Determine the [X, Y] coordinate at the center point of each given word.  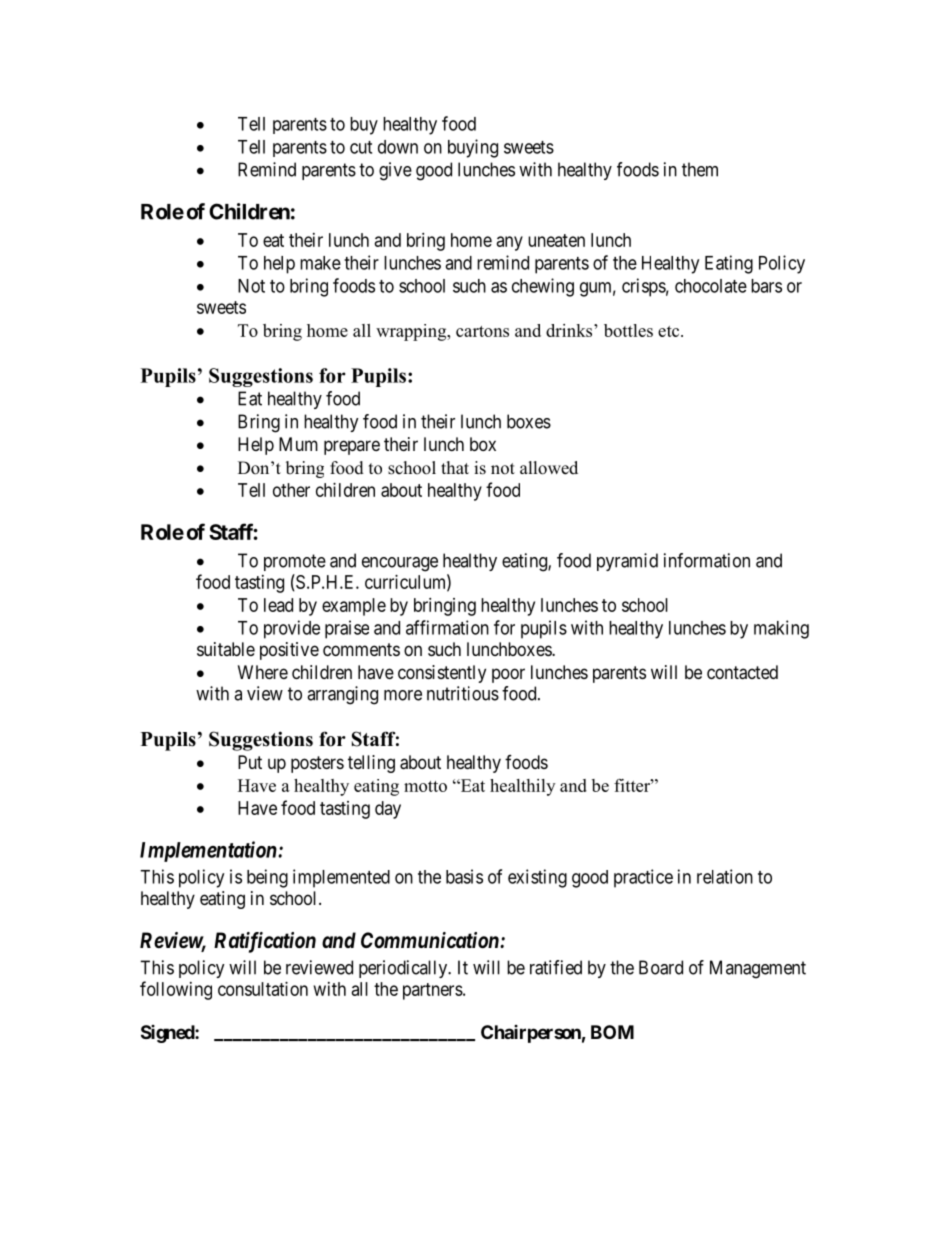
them [700, 169]
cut [361, 147]
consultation [263, 989]
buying [473, 148]
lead [278, 605]
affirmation [447, 627]
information [707, 560]
